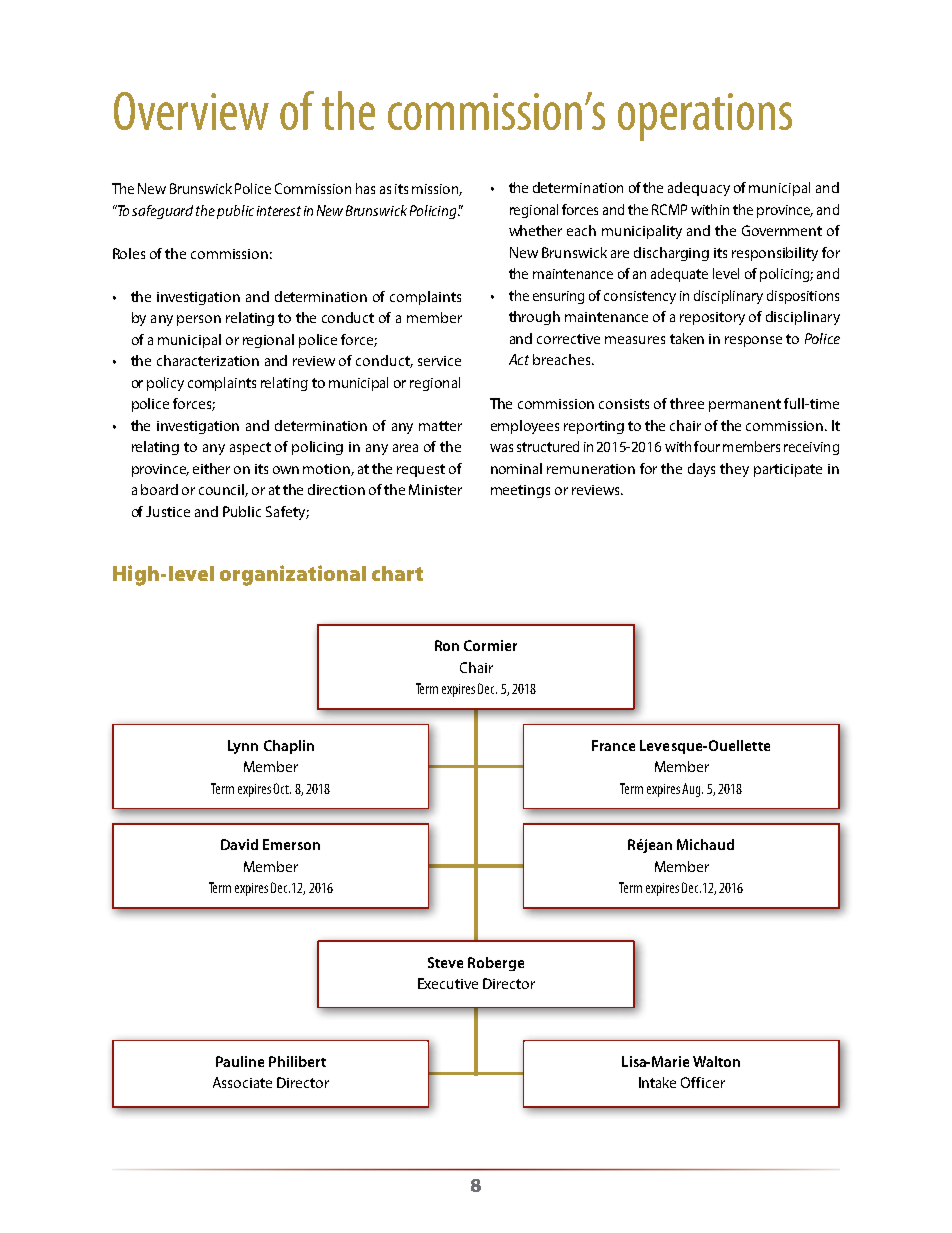 Image resolution: width=952 pixels, height=1233 pixels. What do you see at coordinates (191, 111) in the screenshot?
I see `Overview` at bounding box center [191, 111].
